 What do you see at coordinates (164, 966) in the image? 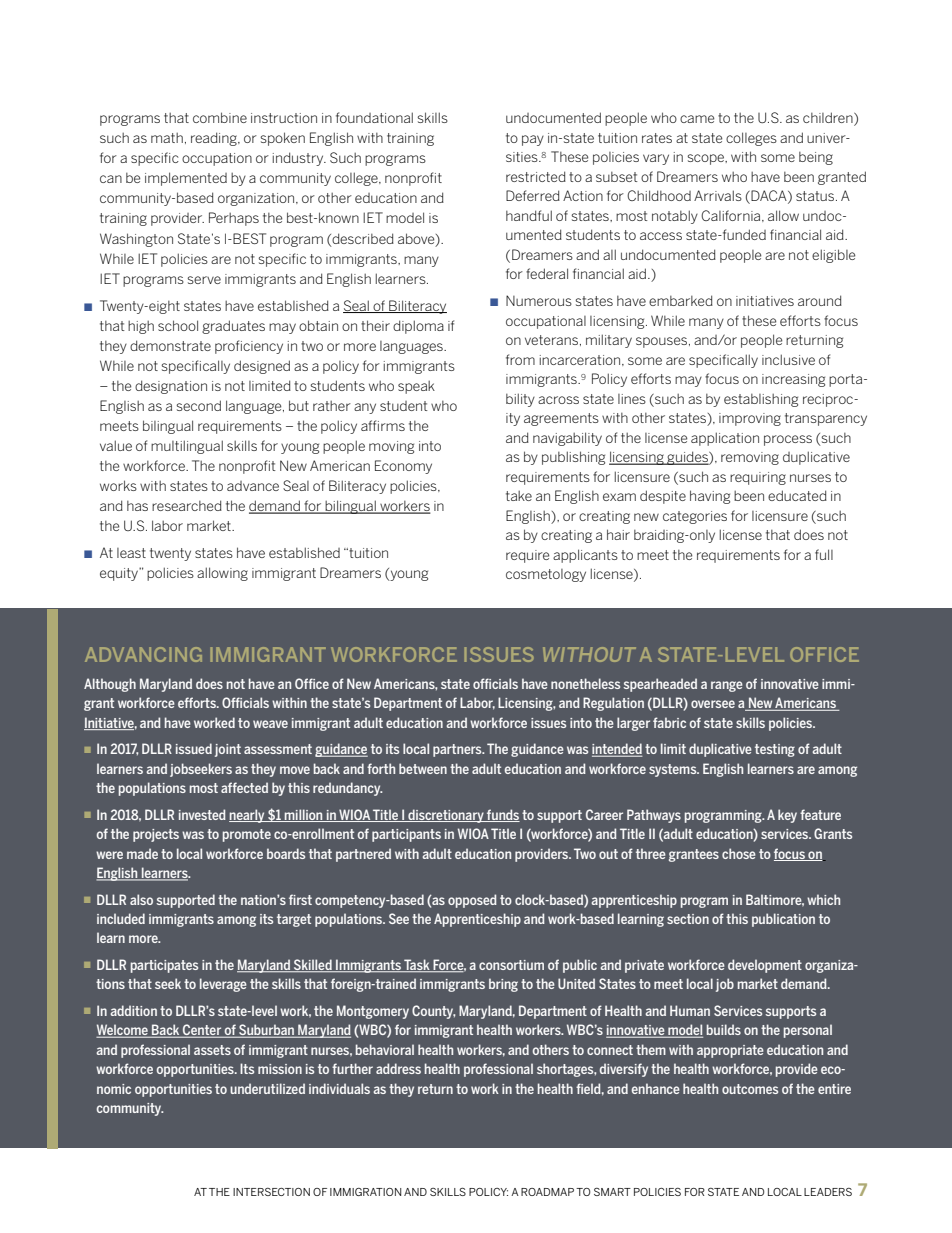
I see `participates` at bounding box center [164, 966].
